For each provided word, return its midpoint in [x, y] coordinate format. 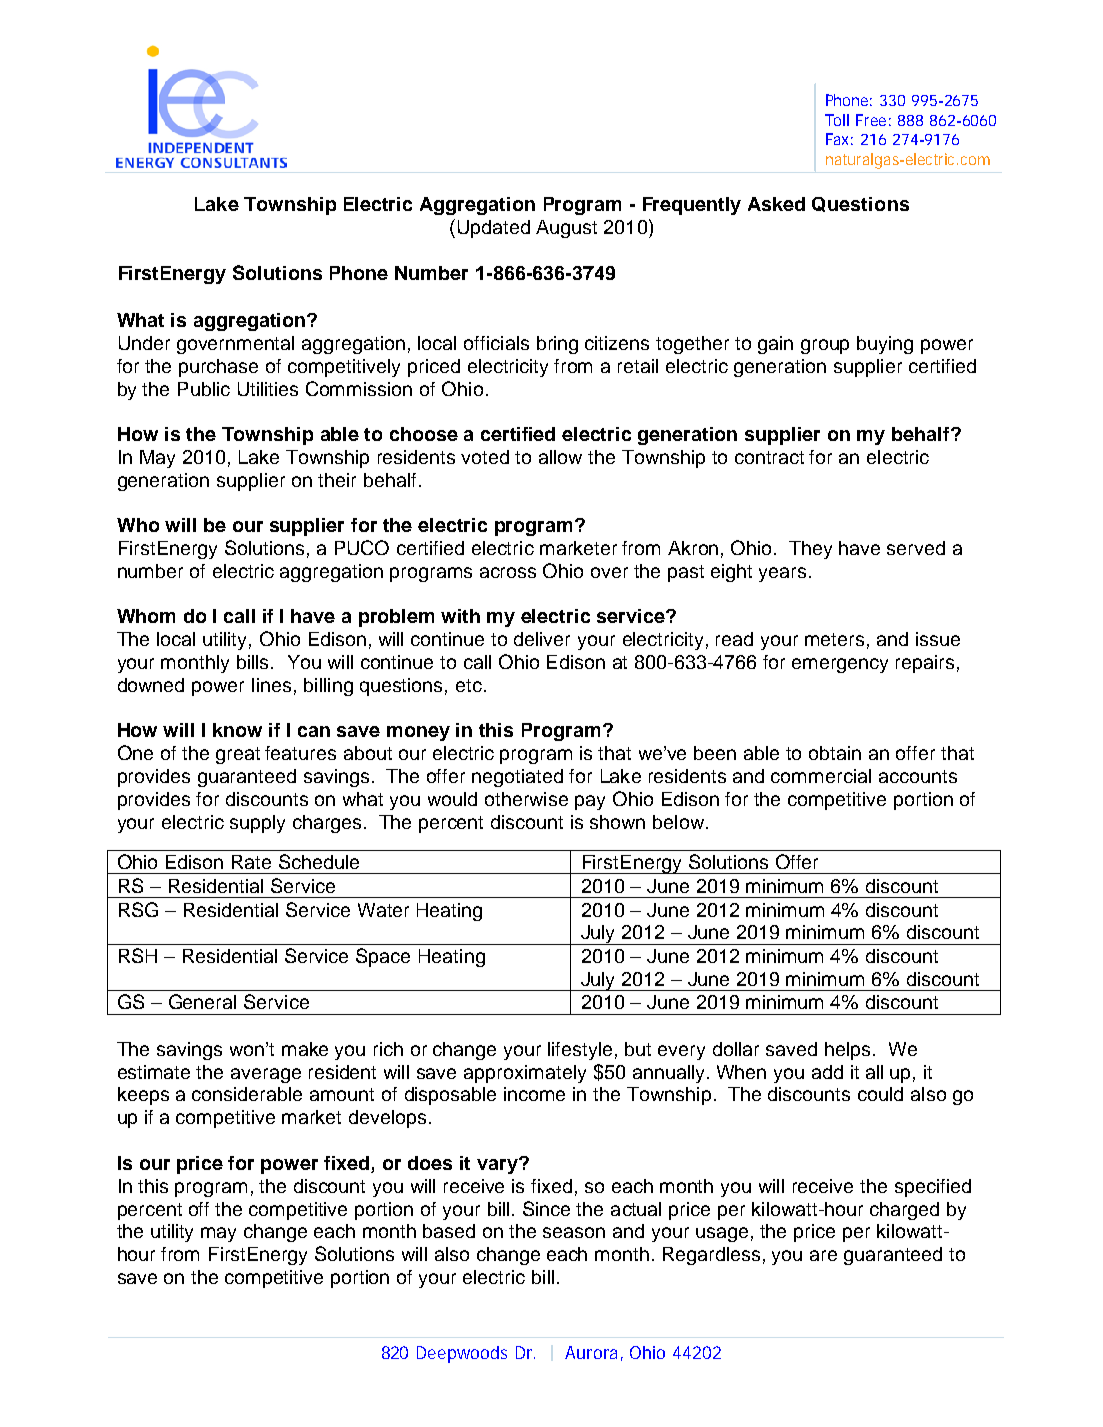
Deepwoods [462, 1354]
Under [144, 343]
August [566, 229]
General [202, 1001]
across [508, 572]
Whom [146, 616]
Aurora [591, 1352]
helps [847, 1051]
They [810, 550]
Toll [837, 120]
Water [383, 910]
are [823, 1255]
